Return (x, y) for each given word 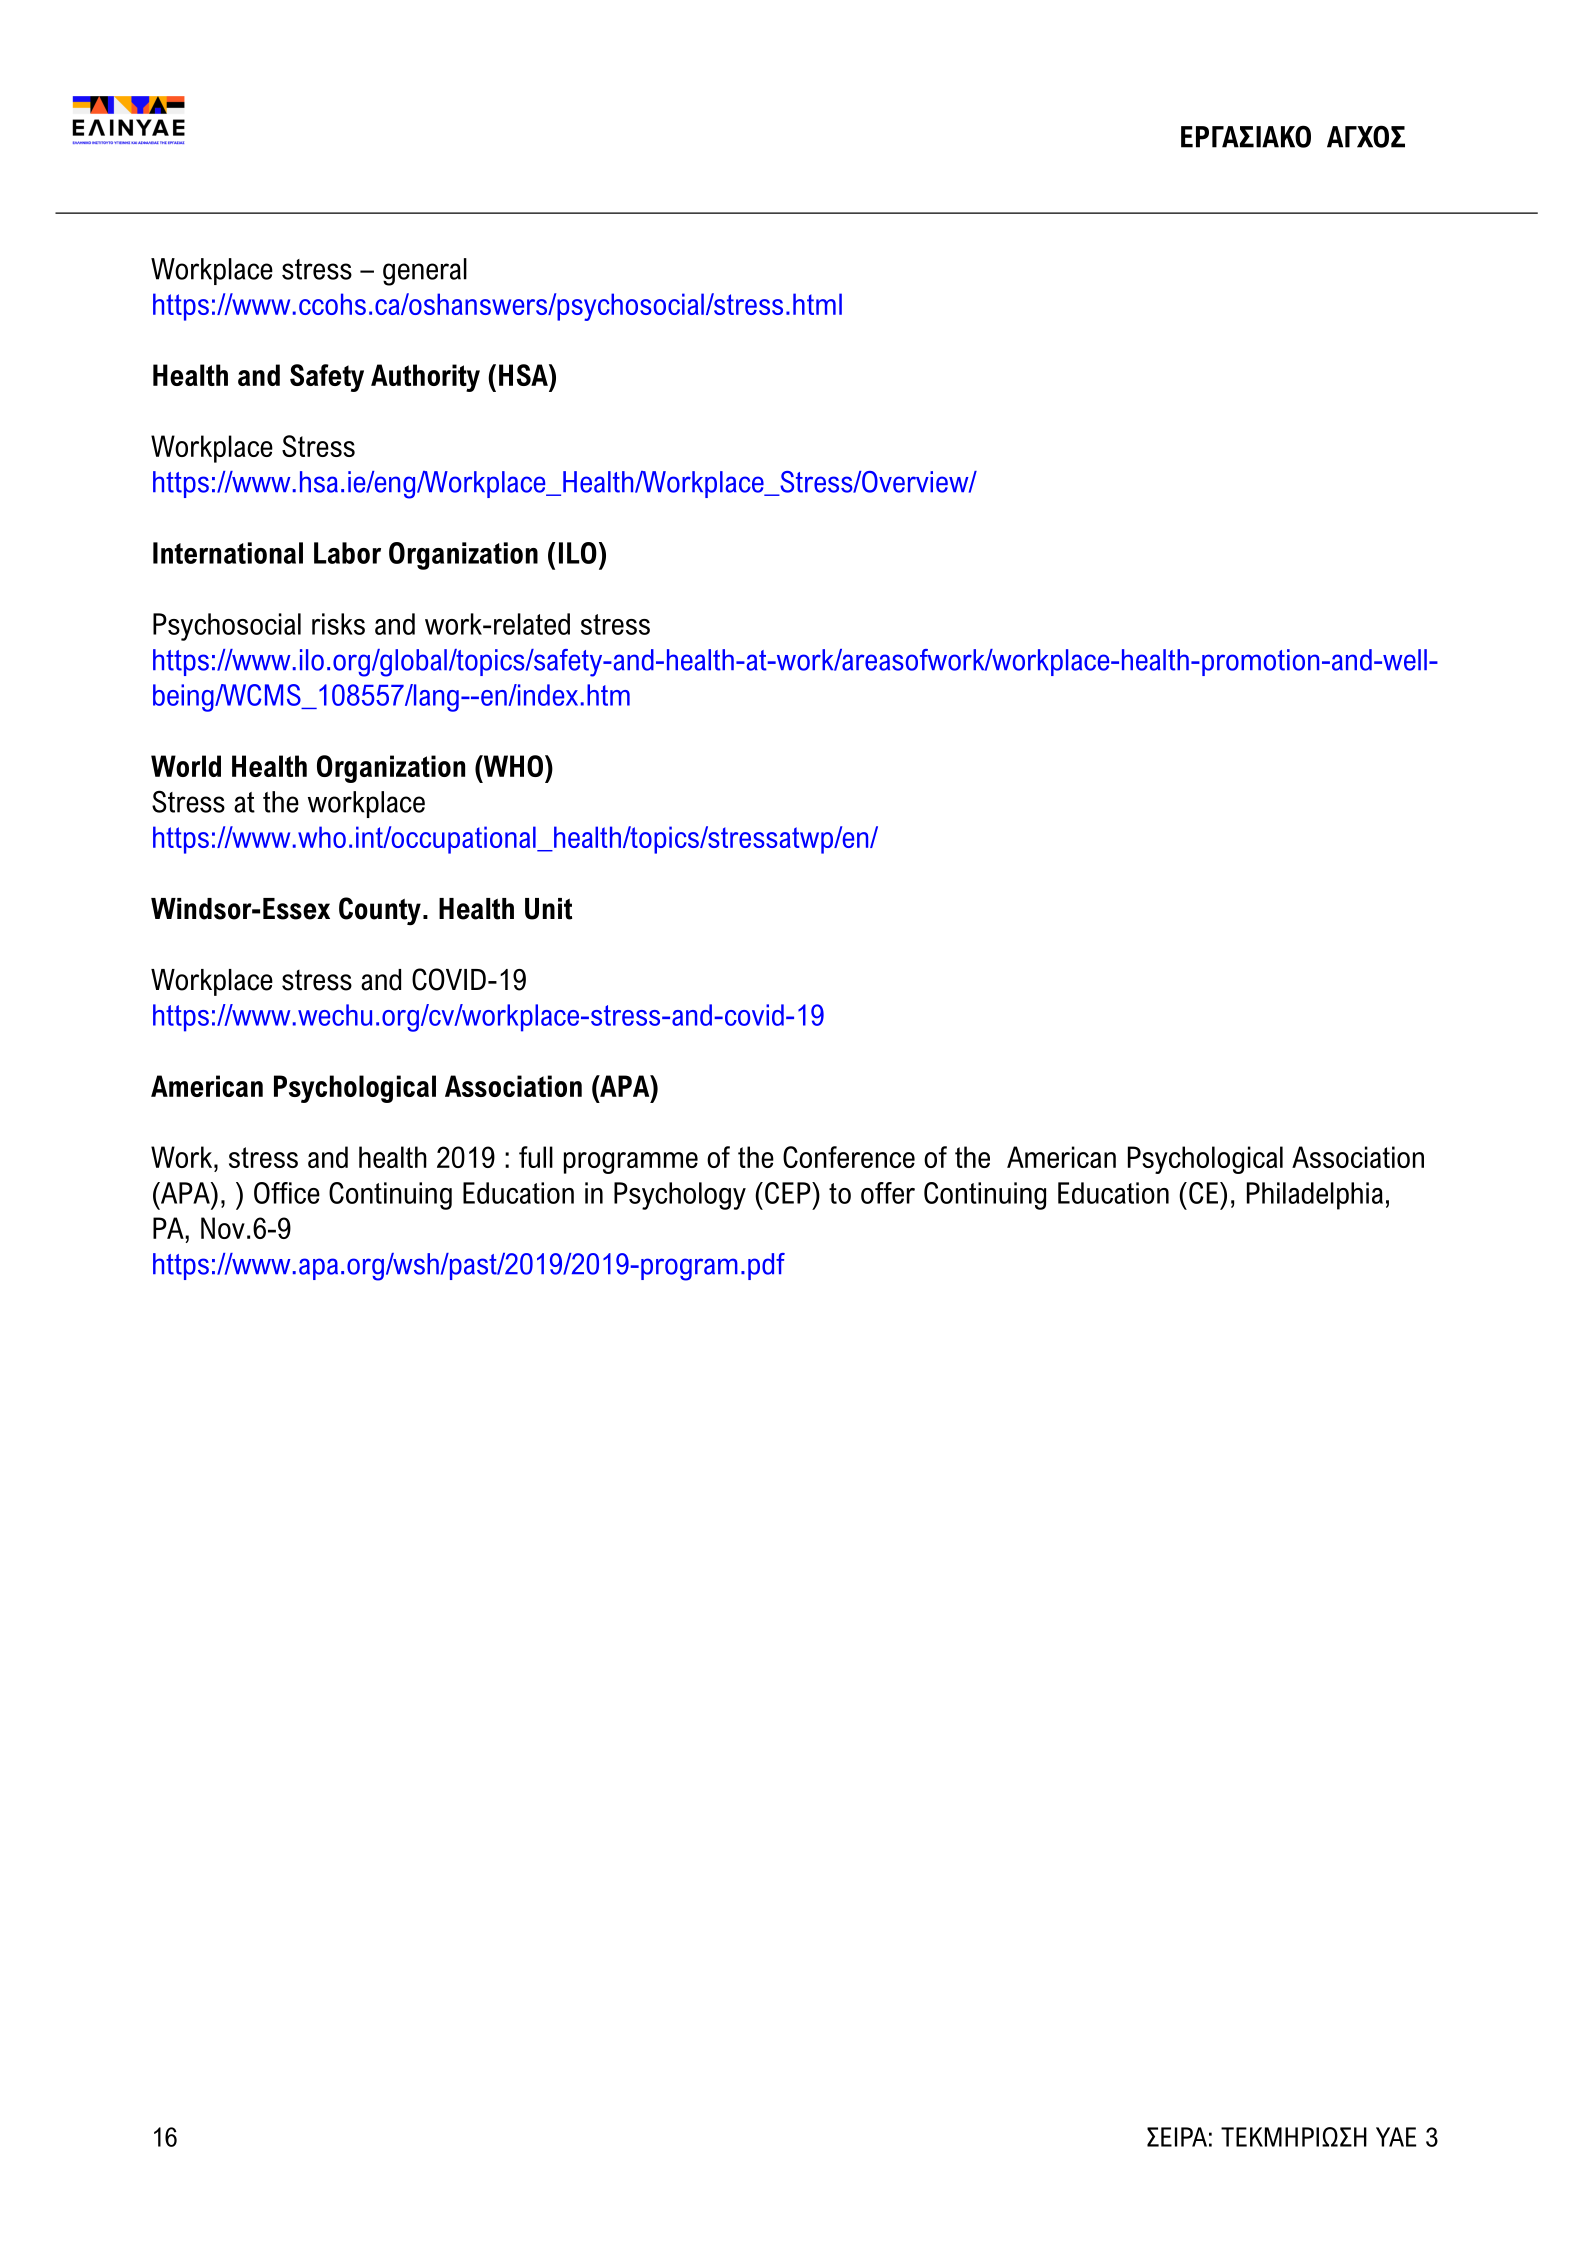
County (380, 911)
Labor (347, 553)
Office (287, 1193)
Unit (548, 909)
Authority (425, 378)
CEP (789, 1193)
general (425, 272)
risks (338, 624)
